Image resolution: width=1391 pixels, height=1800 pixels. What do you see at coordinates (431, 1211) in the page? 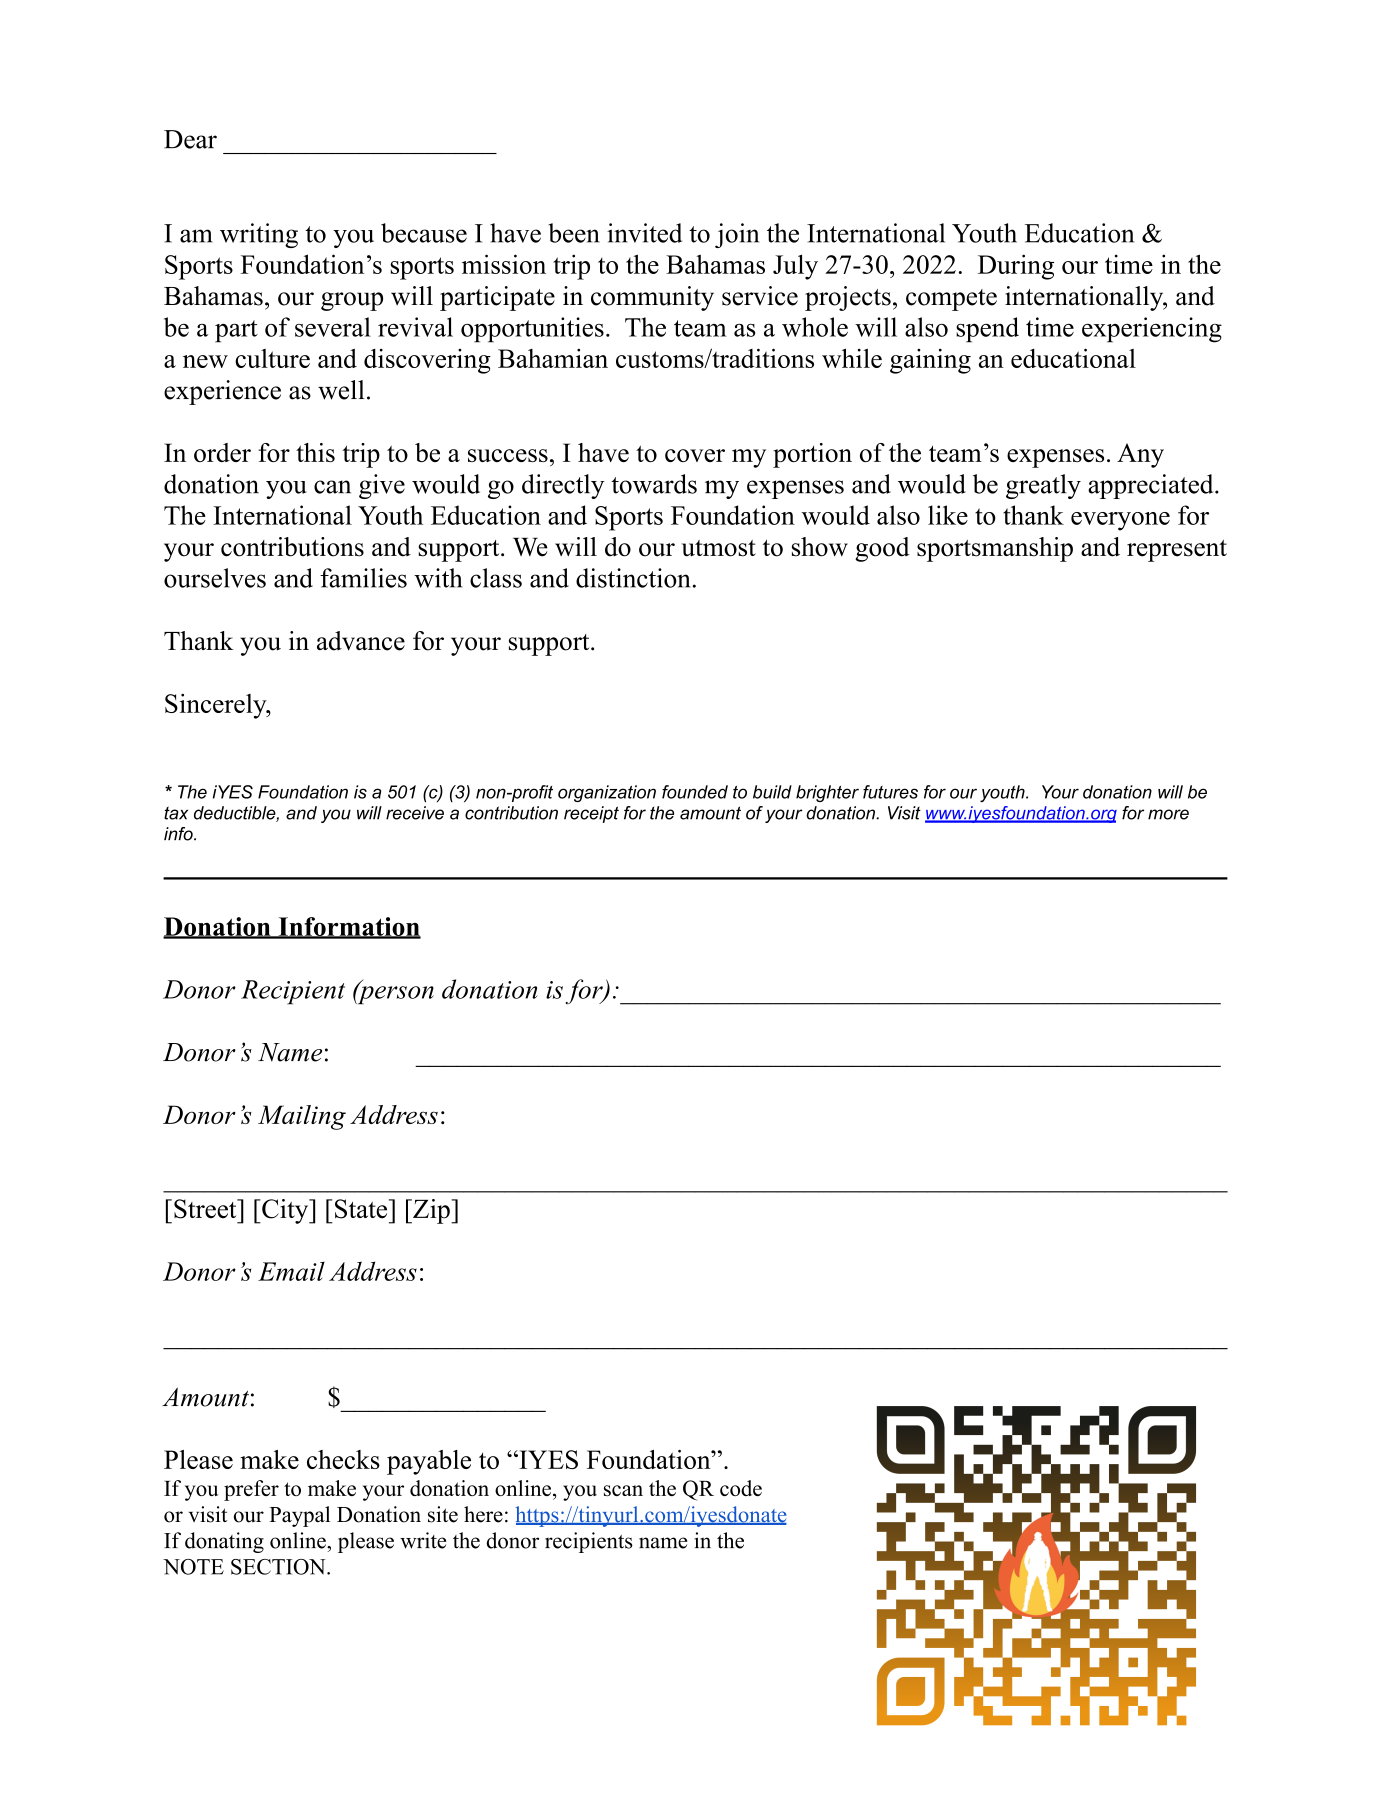
I see `Zip` at bounding box center [431, 1211].
